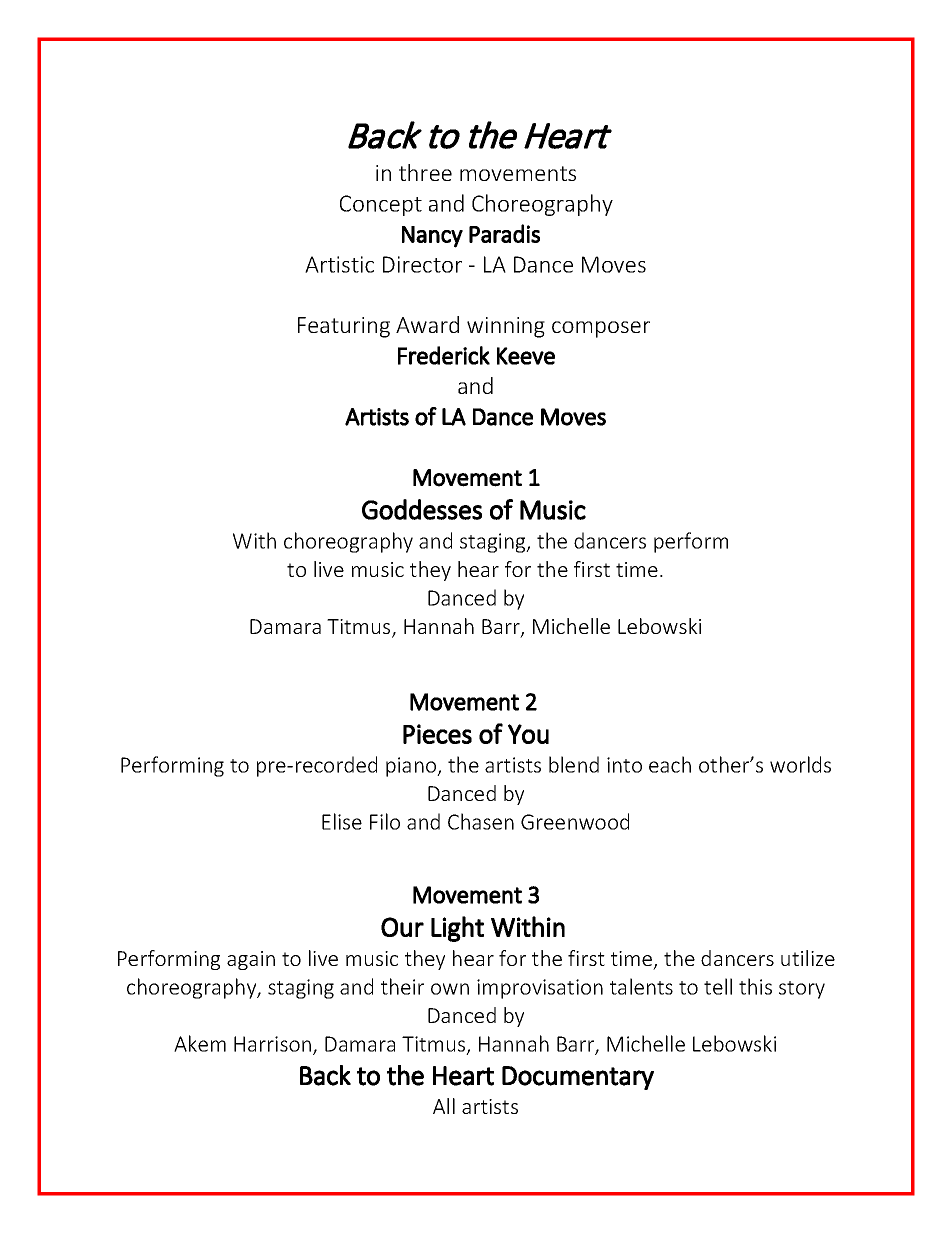  What do you see at coordinates (601, 329) in the document?
I see `composer` at bounding box center [601, 329].
